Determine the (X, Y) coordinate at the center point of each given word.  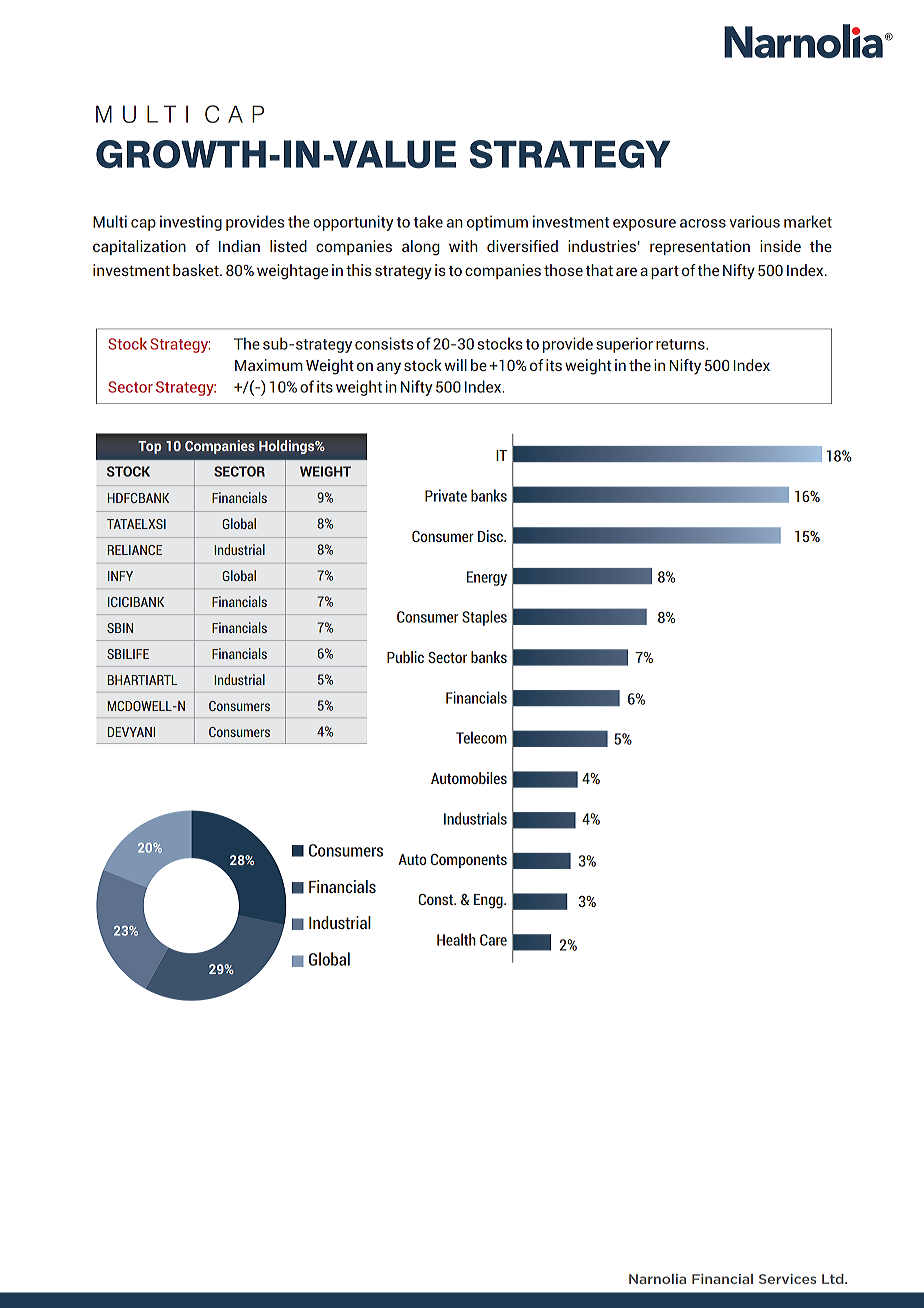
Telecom (481, 737)
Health (456, 939)
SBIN (120, 628)
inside (780, 246)
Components (469, 861)
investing (191, 223)
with (463, 246)
